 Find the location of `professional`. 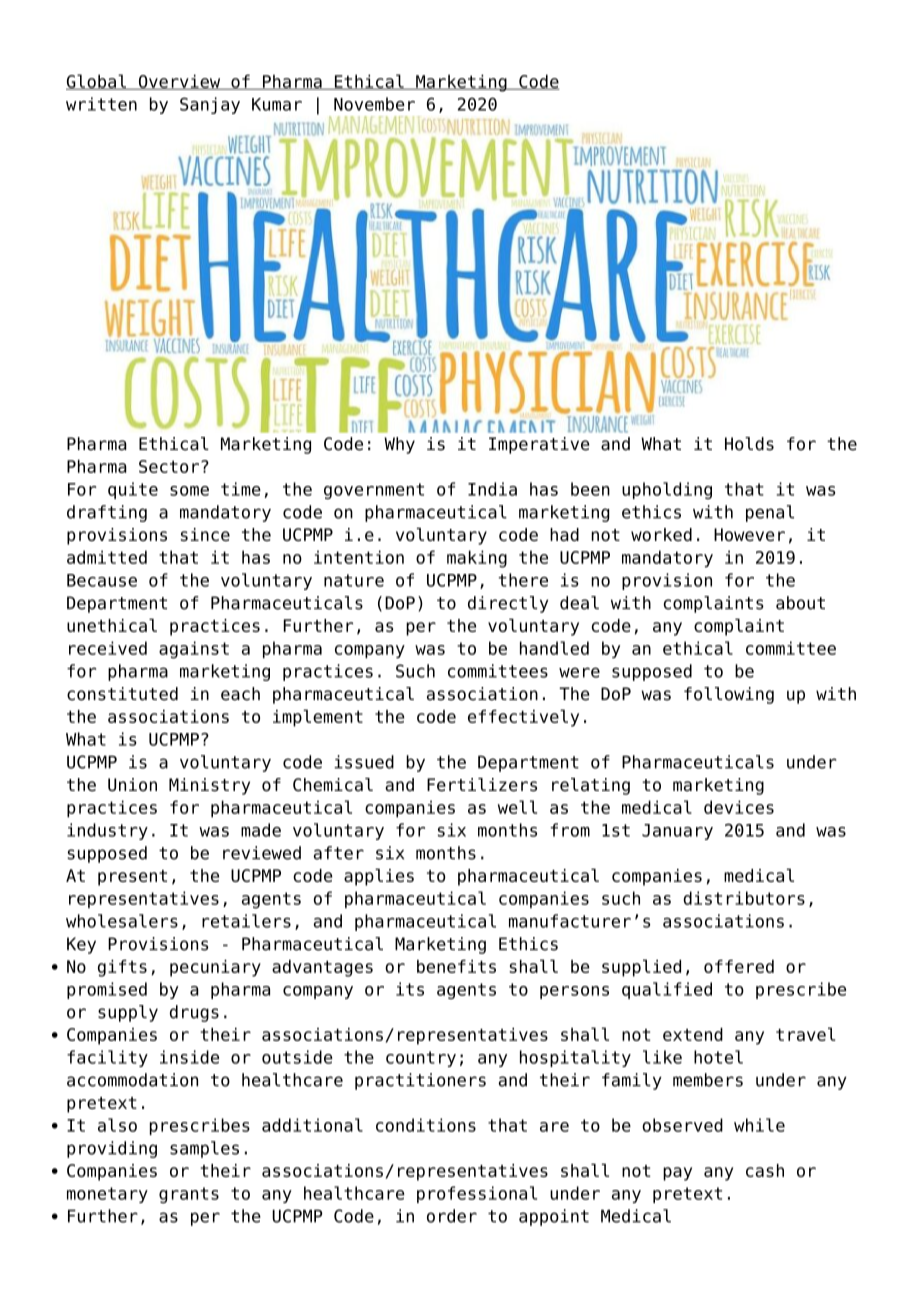

professional is located at coordinates (477, 1194).
